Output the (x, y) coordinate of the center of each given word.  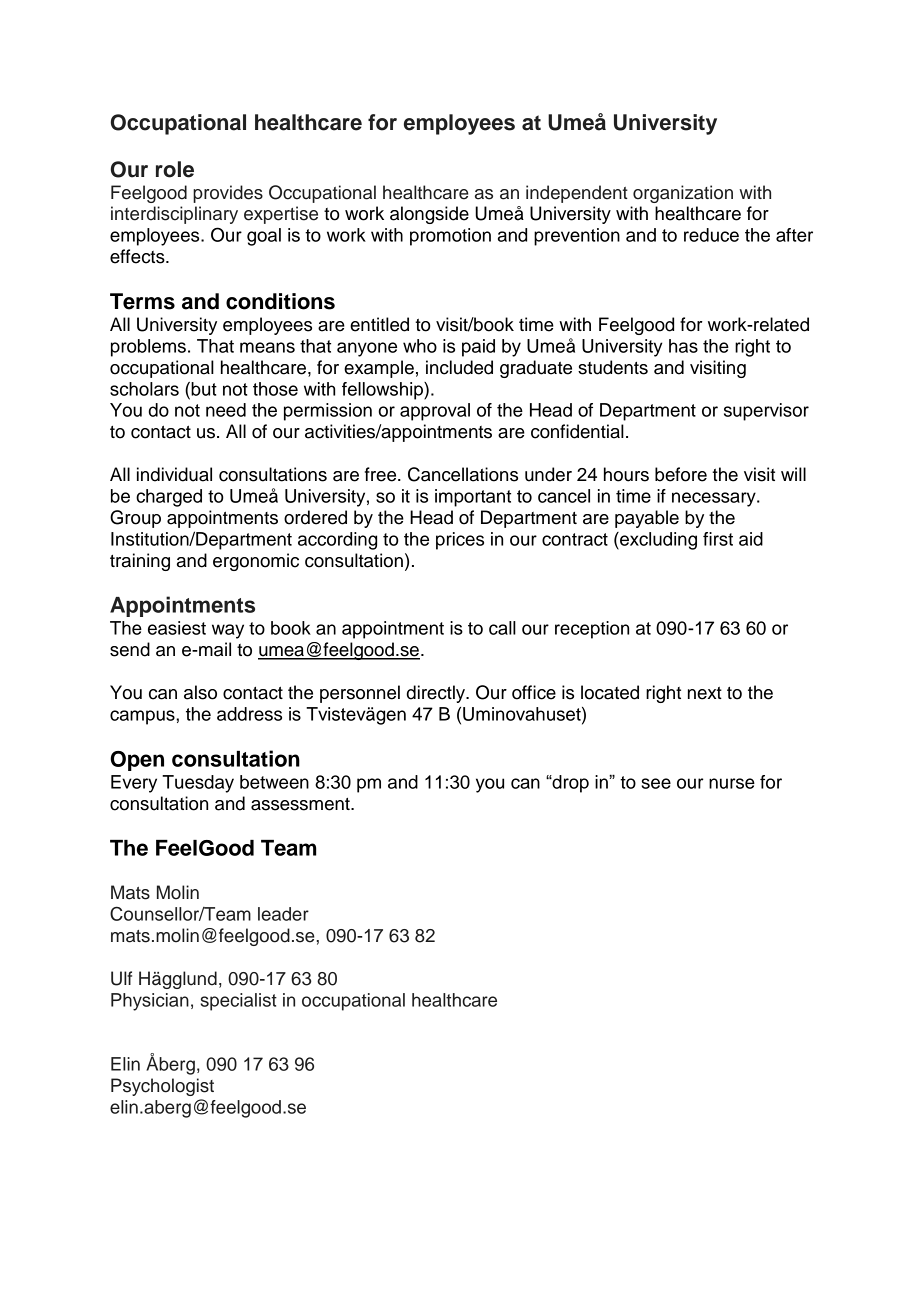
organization (683, 194)
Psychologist (162, 1087)
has (683, 346)
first (718, 539)
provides (228, 194)
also (200, 692)
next (705, 693)
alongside (429, 215)
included (459, 367)
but (203, 389)
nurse (732, 783)
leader (283, 914)
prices (460, 541)
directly (437, 694)
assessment (301, 804)
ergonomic (256, 562)
